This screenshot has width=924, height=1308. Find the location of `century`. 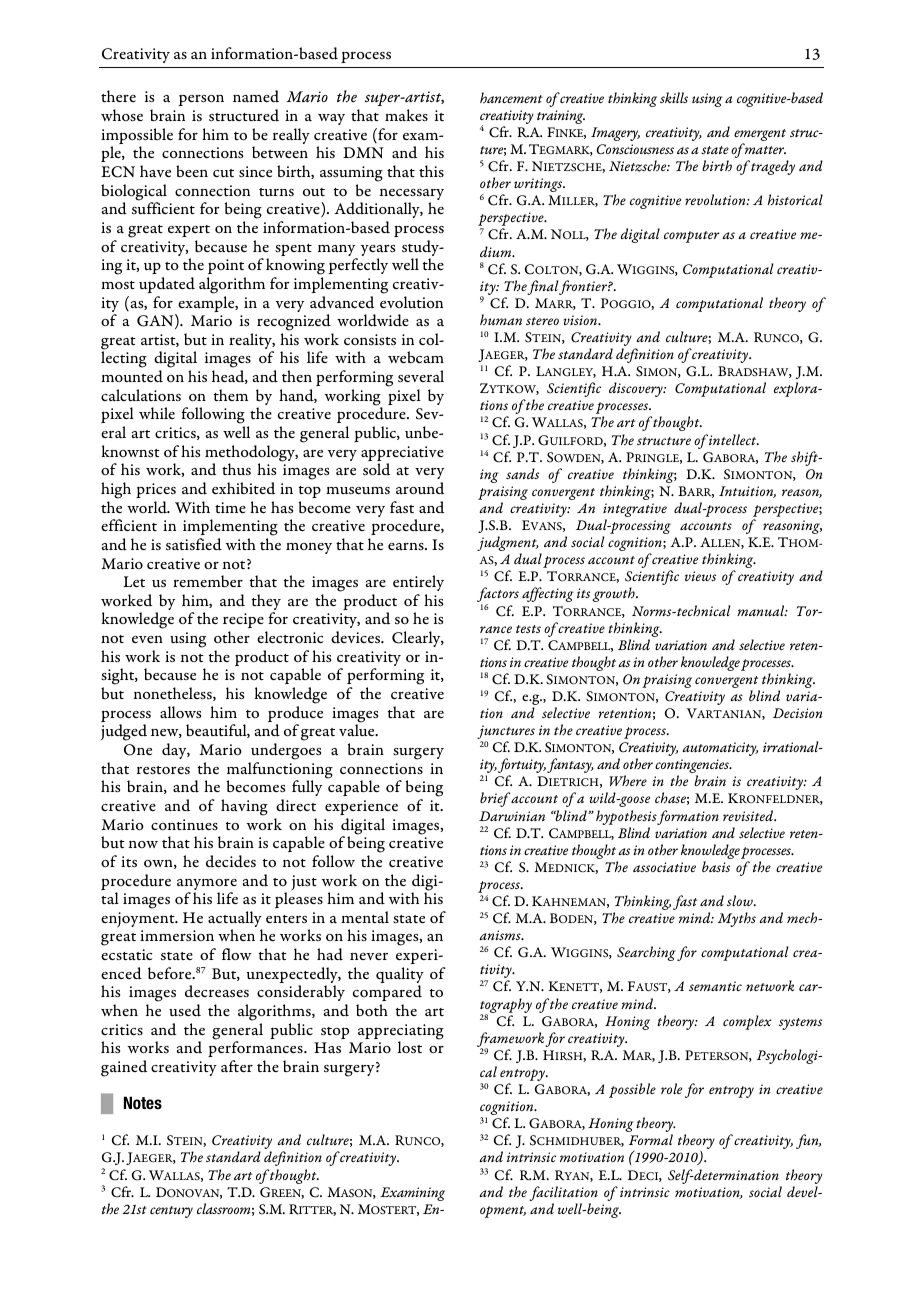

century is located at coordinates (171, 1212).
